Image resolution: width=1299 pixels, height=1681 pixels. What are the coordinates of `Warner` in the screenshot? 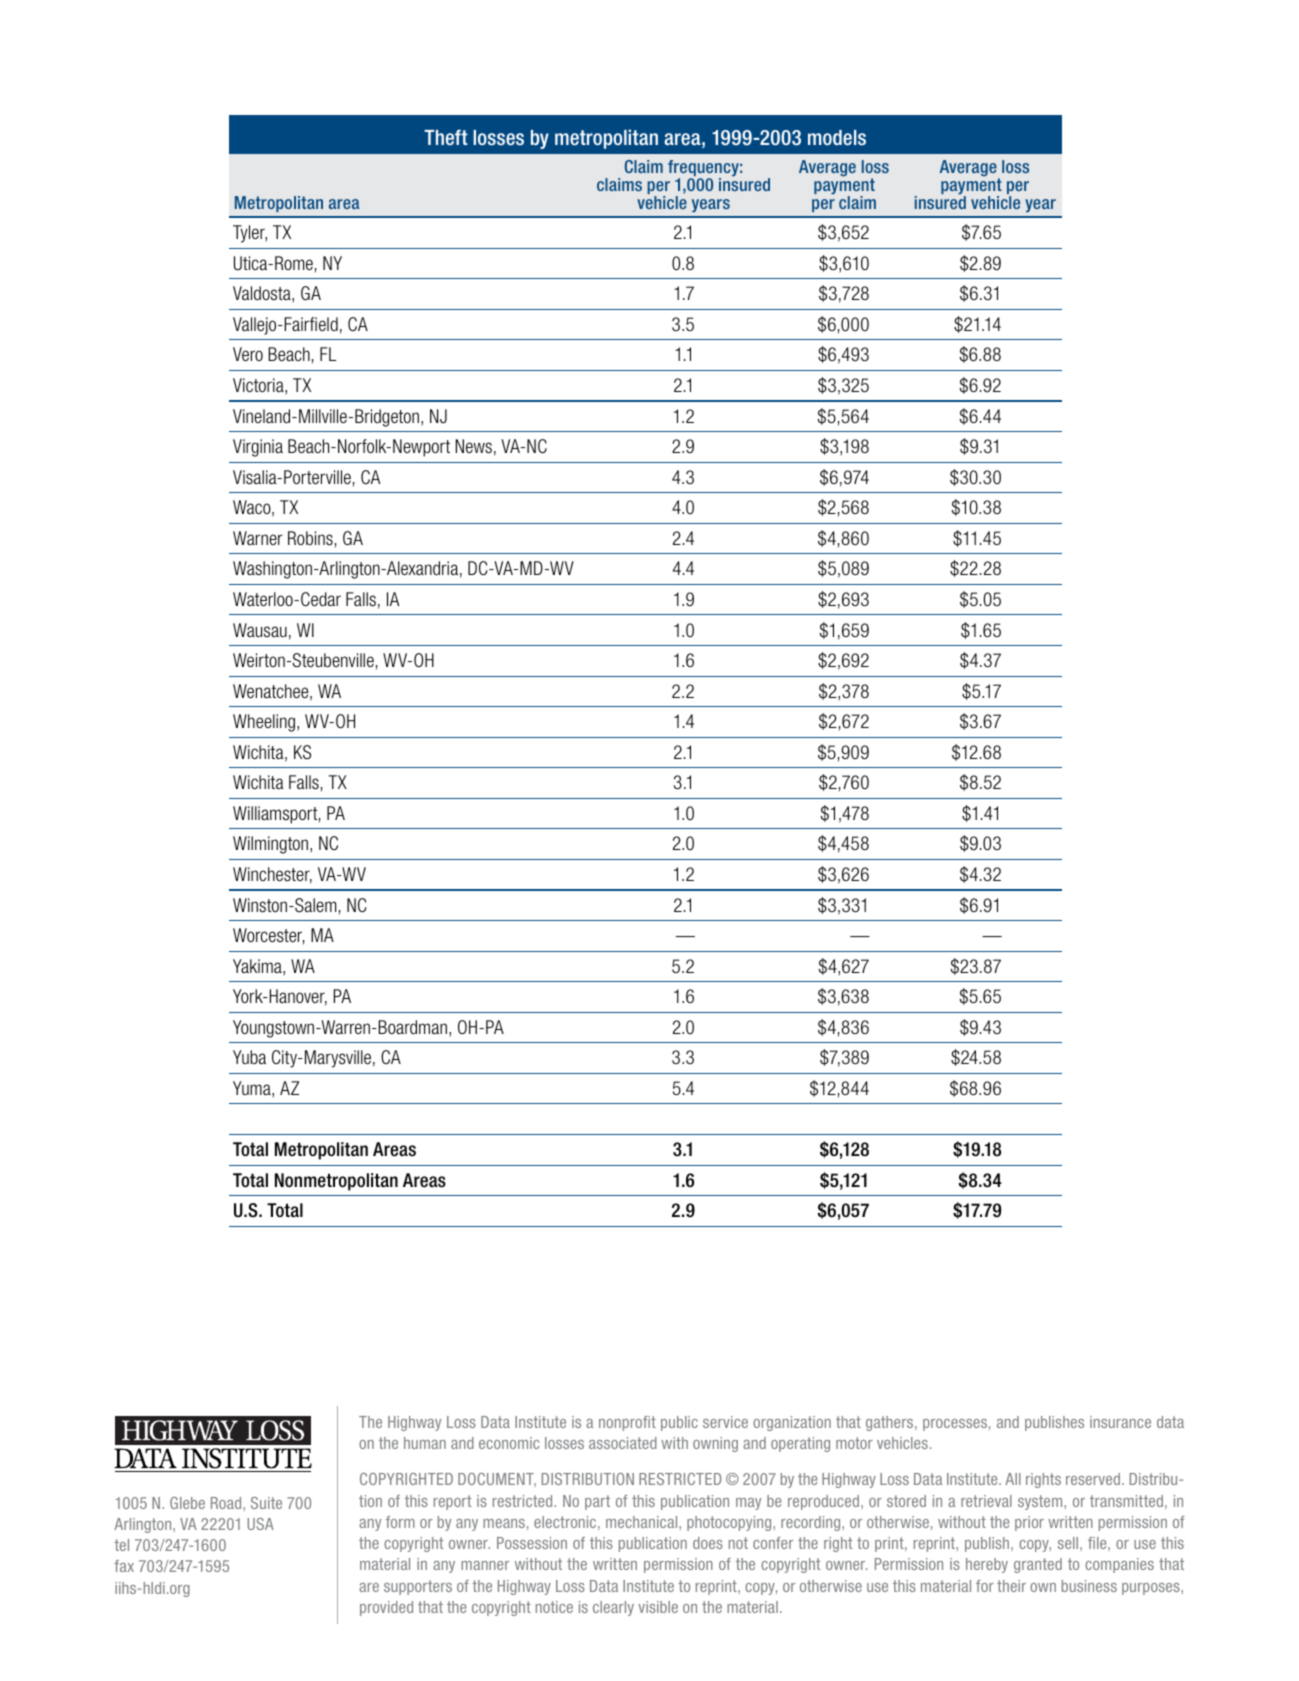 It's located at (258, 538).
